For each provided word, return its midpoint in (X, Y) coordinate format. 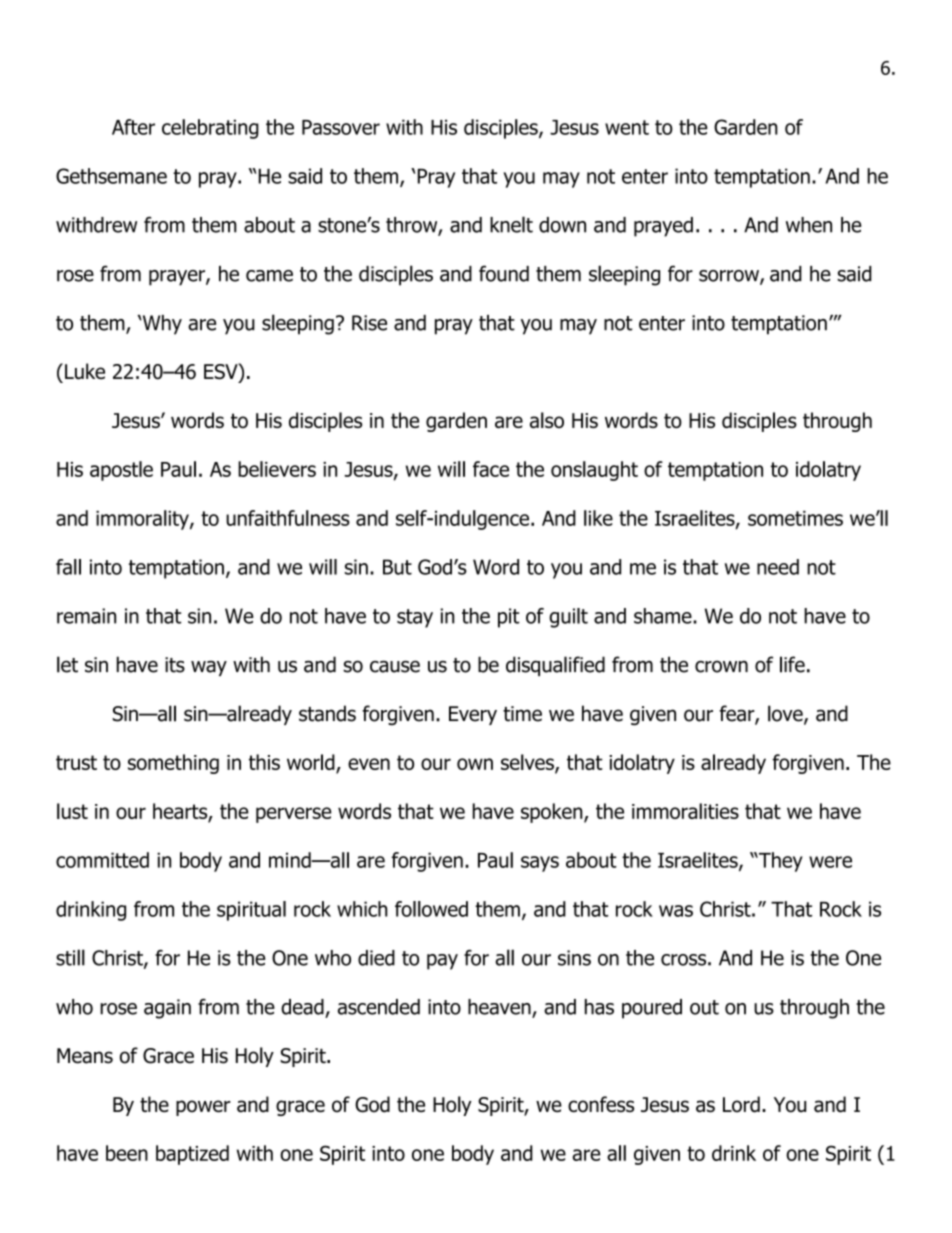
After (133, 127)
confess (601, 1104)
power (203, 1108)
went (627, 127)
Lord (741, 1104)
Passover (341, 127)
